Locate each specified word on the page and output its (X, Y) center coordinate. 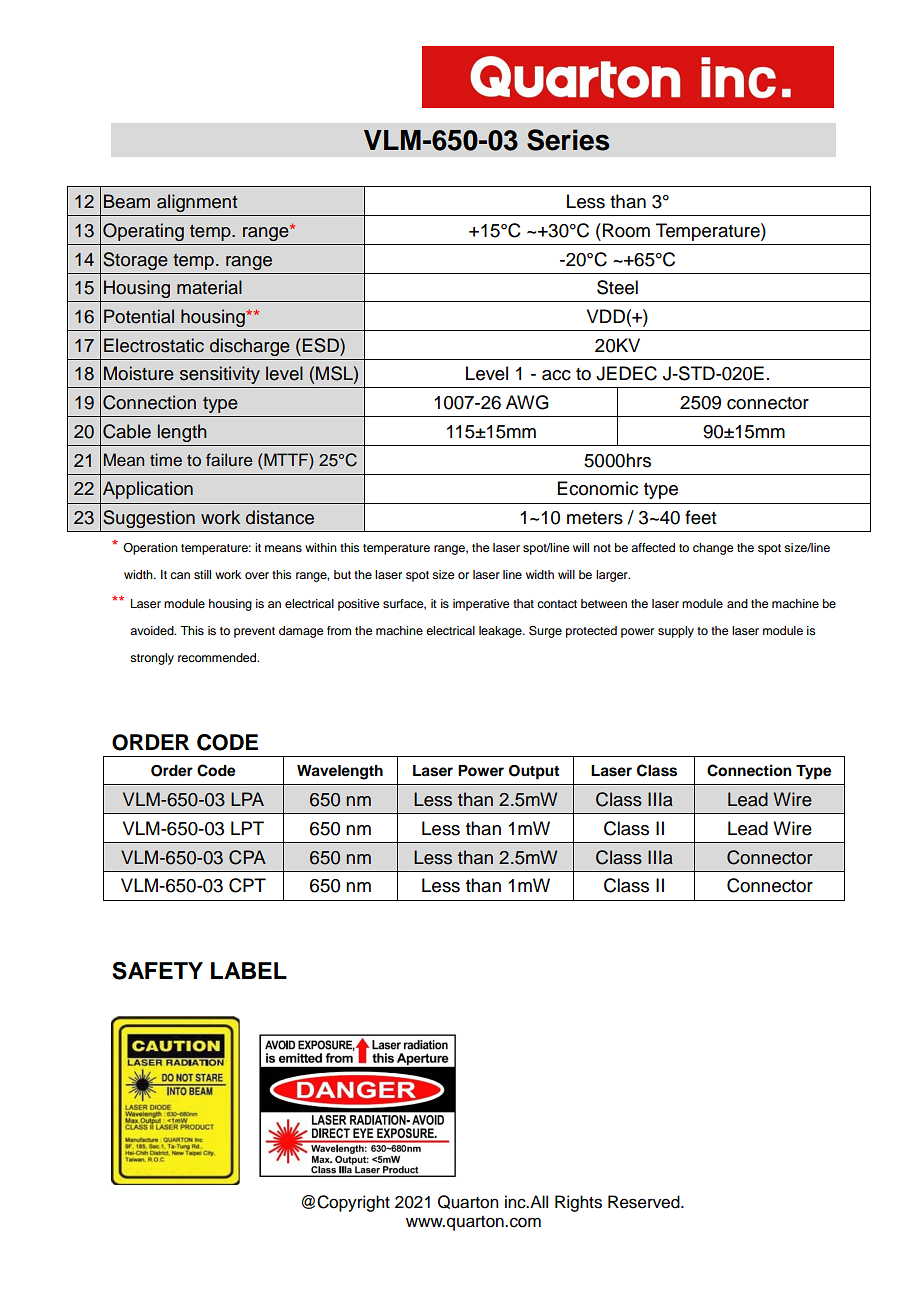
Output (534, 772)
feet (700, 517)
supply (676, 632)
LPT (247, 828)
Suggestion (149, 519)
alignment (197, 203)
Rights (578, 1203)
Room (626, 230)
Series (568, 140)
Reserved (645, 1202)
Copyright (353, 1203)
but (342, 574)
